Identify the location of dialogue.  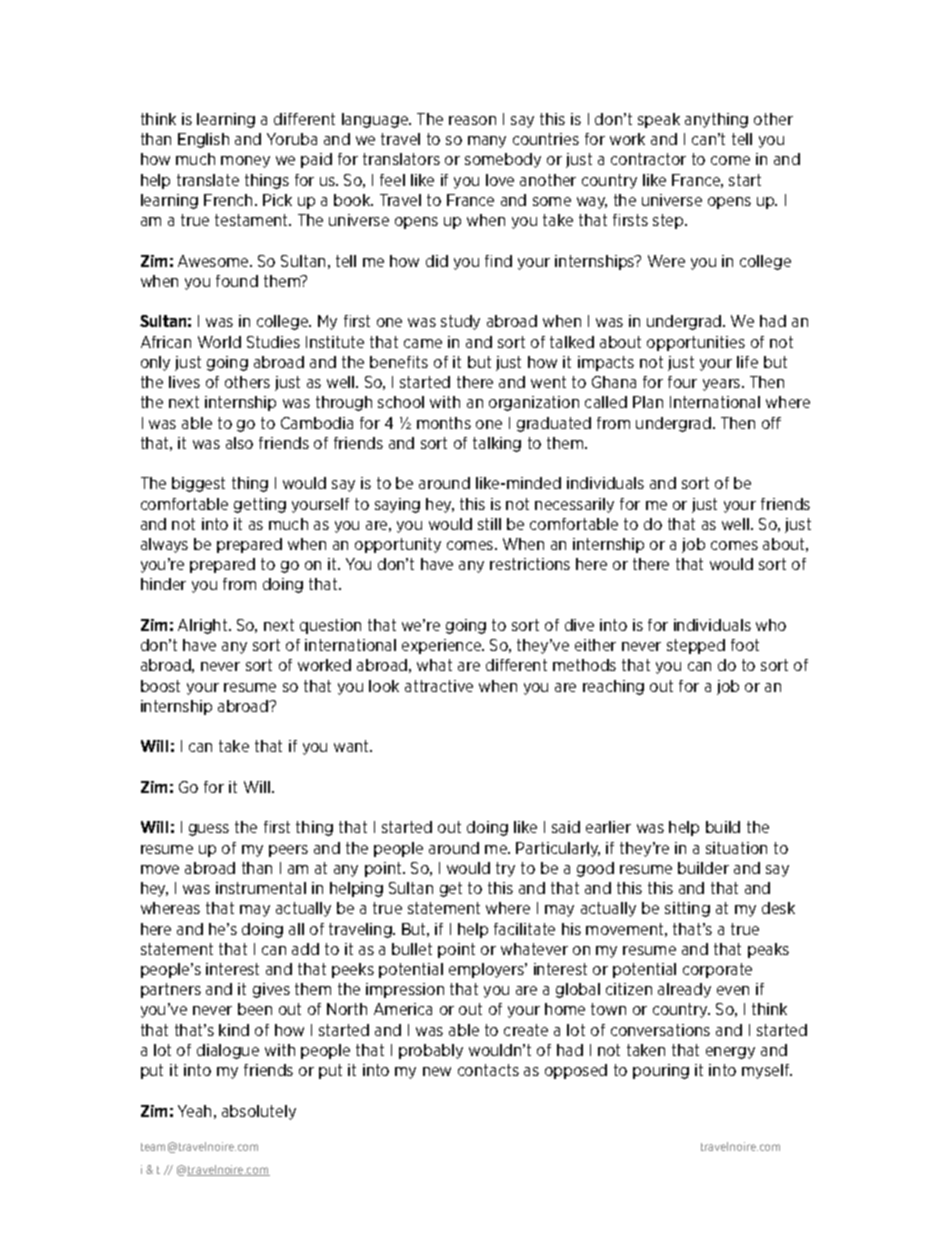
(228, 1051).
